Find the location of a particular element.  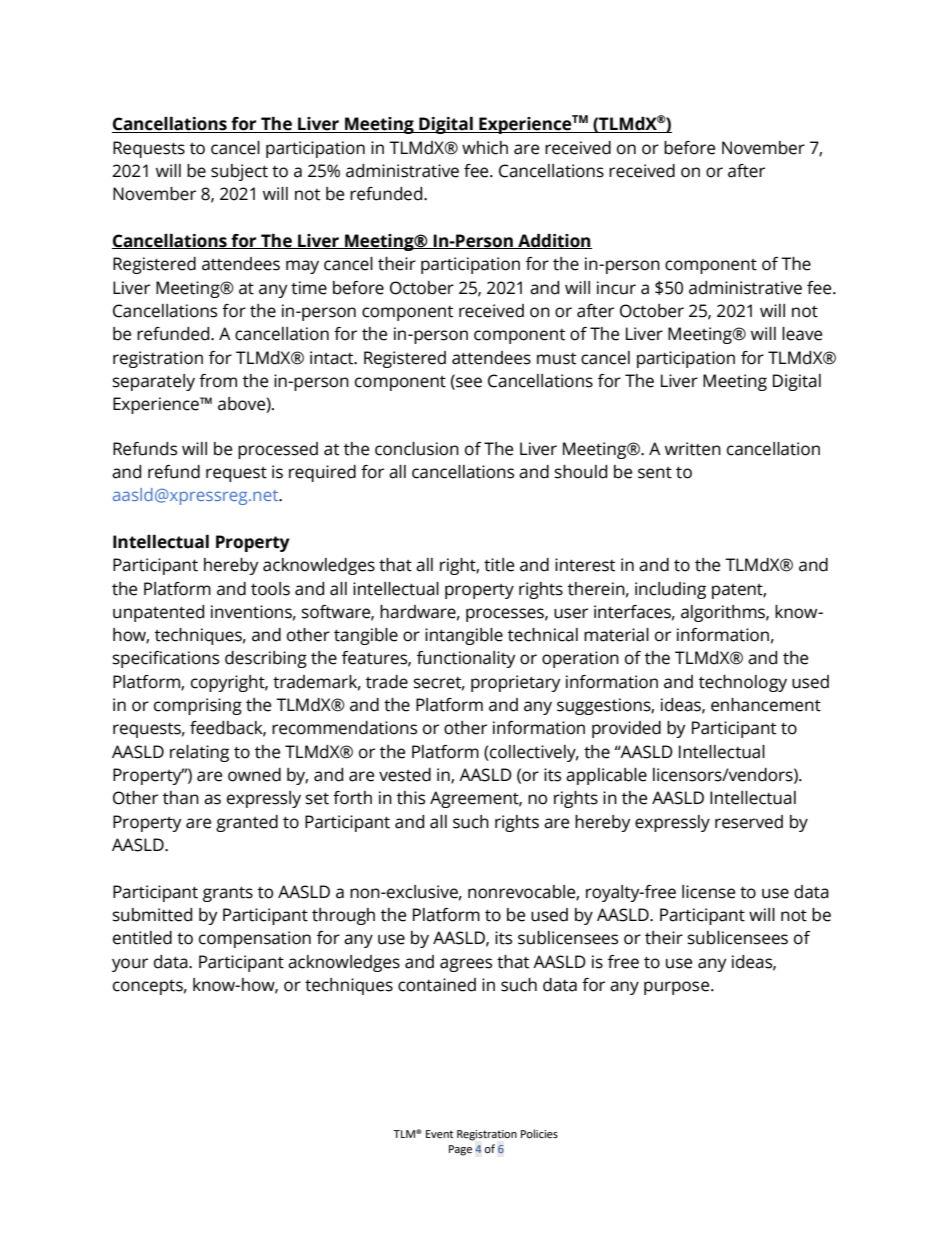

incur is located at coordinates (616, 288).
